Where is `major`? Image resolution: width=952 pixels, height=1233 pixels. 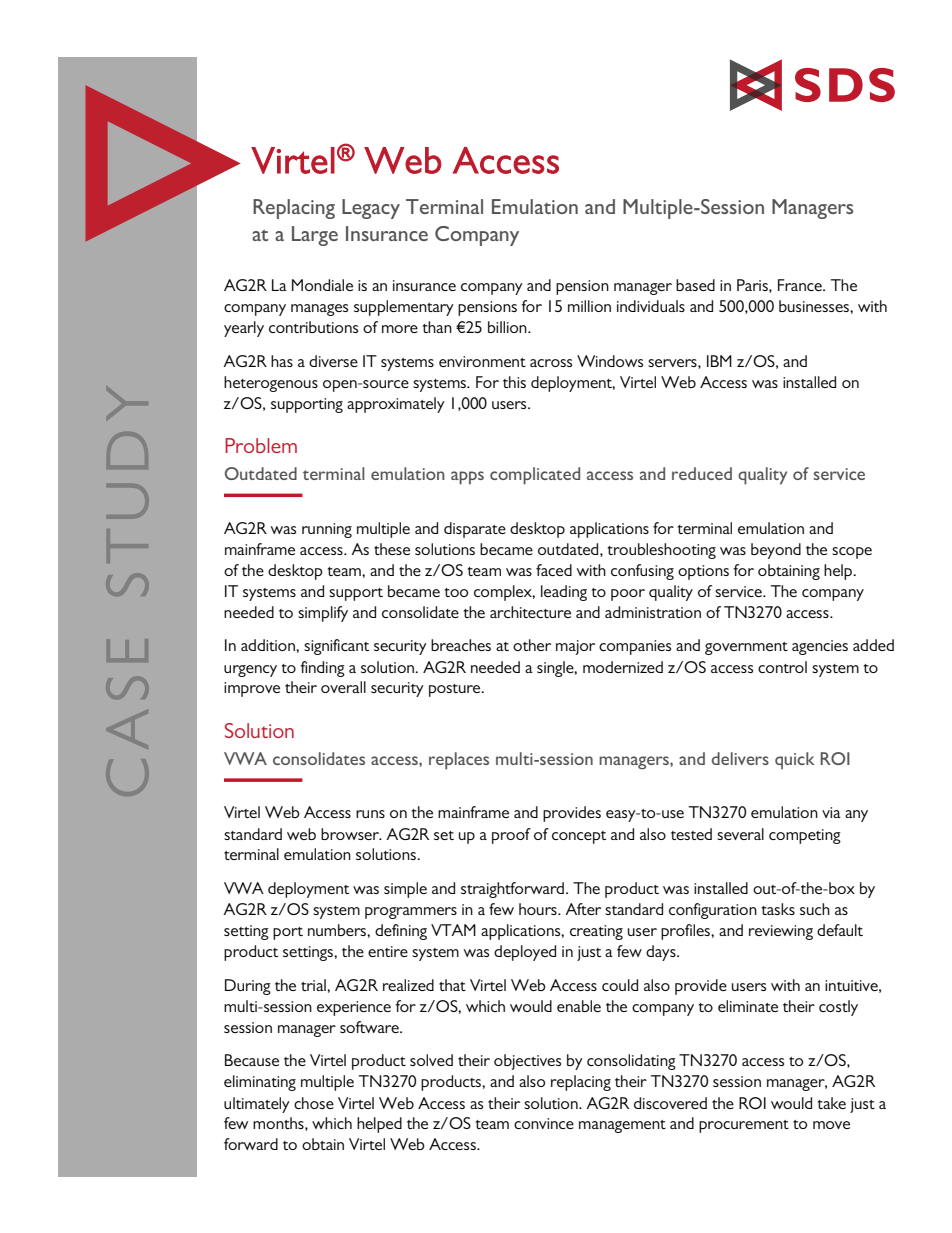
major is located at coordinates (575, 647).
